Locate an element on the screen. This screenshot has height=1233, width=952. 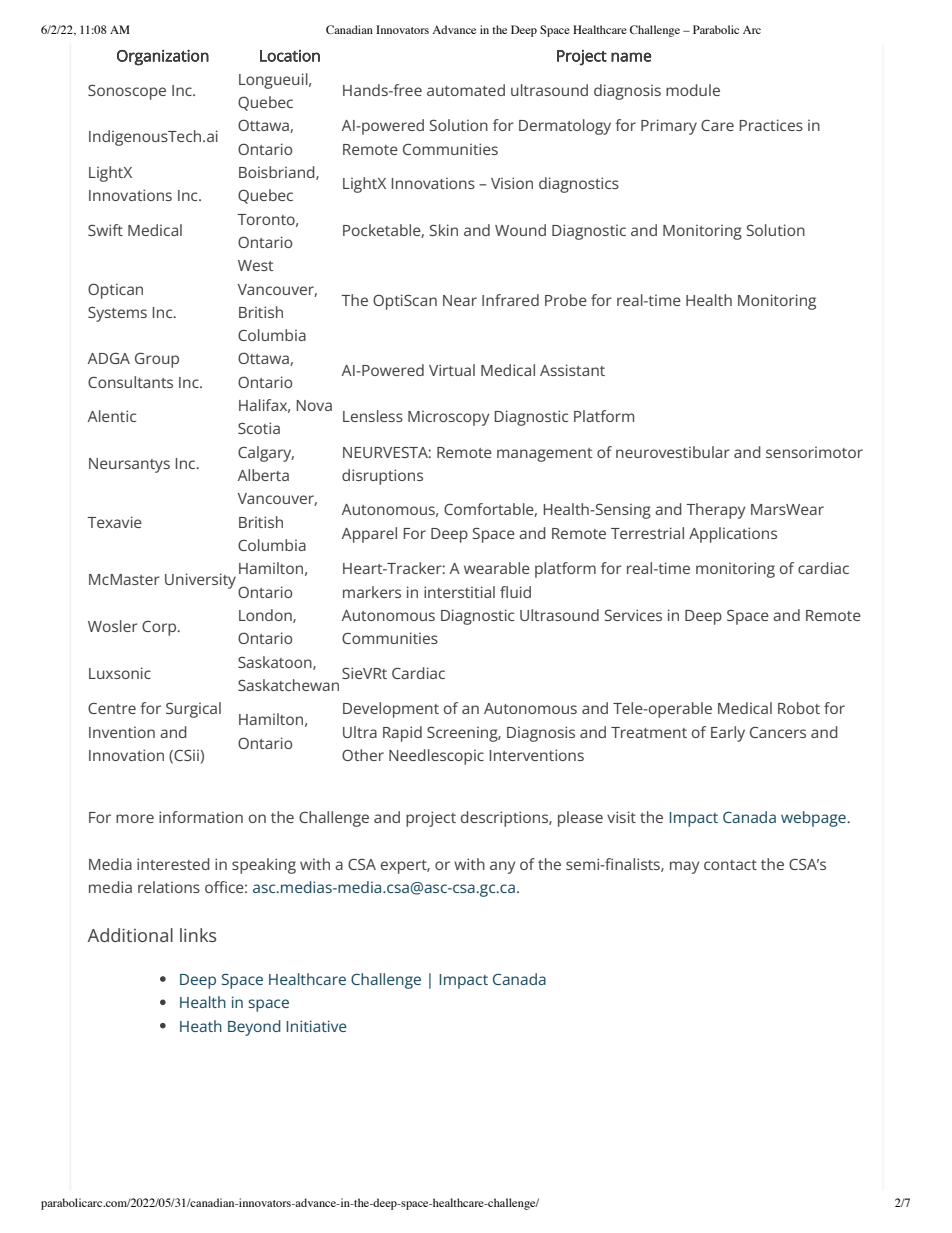
Early is located at coordinates (728, 734).
